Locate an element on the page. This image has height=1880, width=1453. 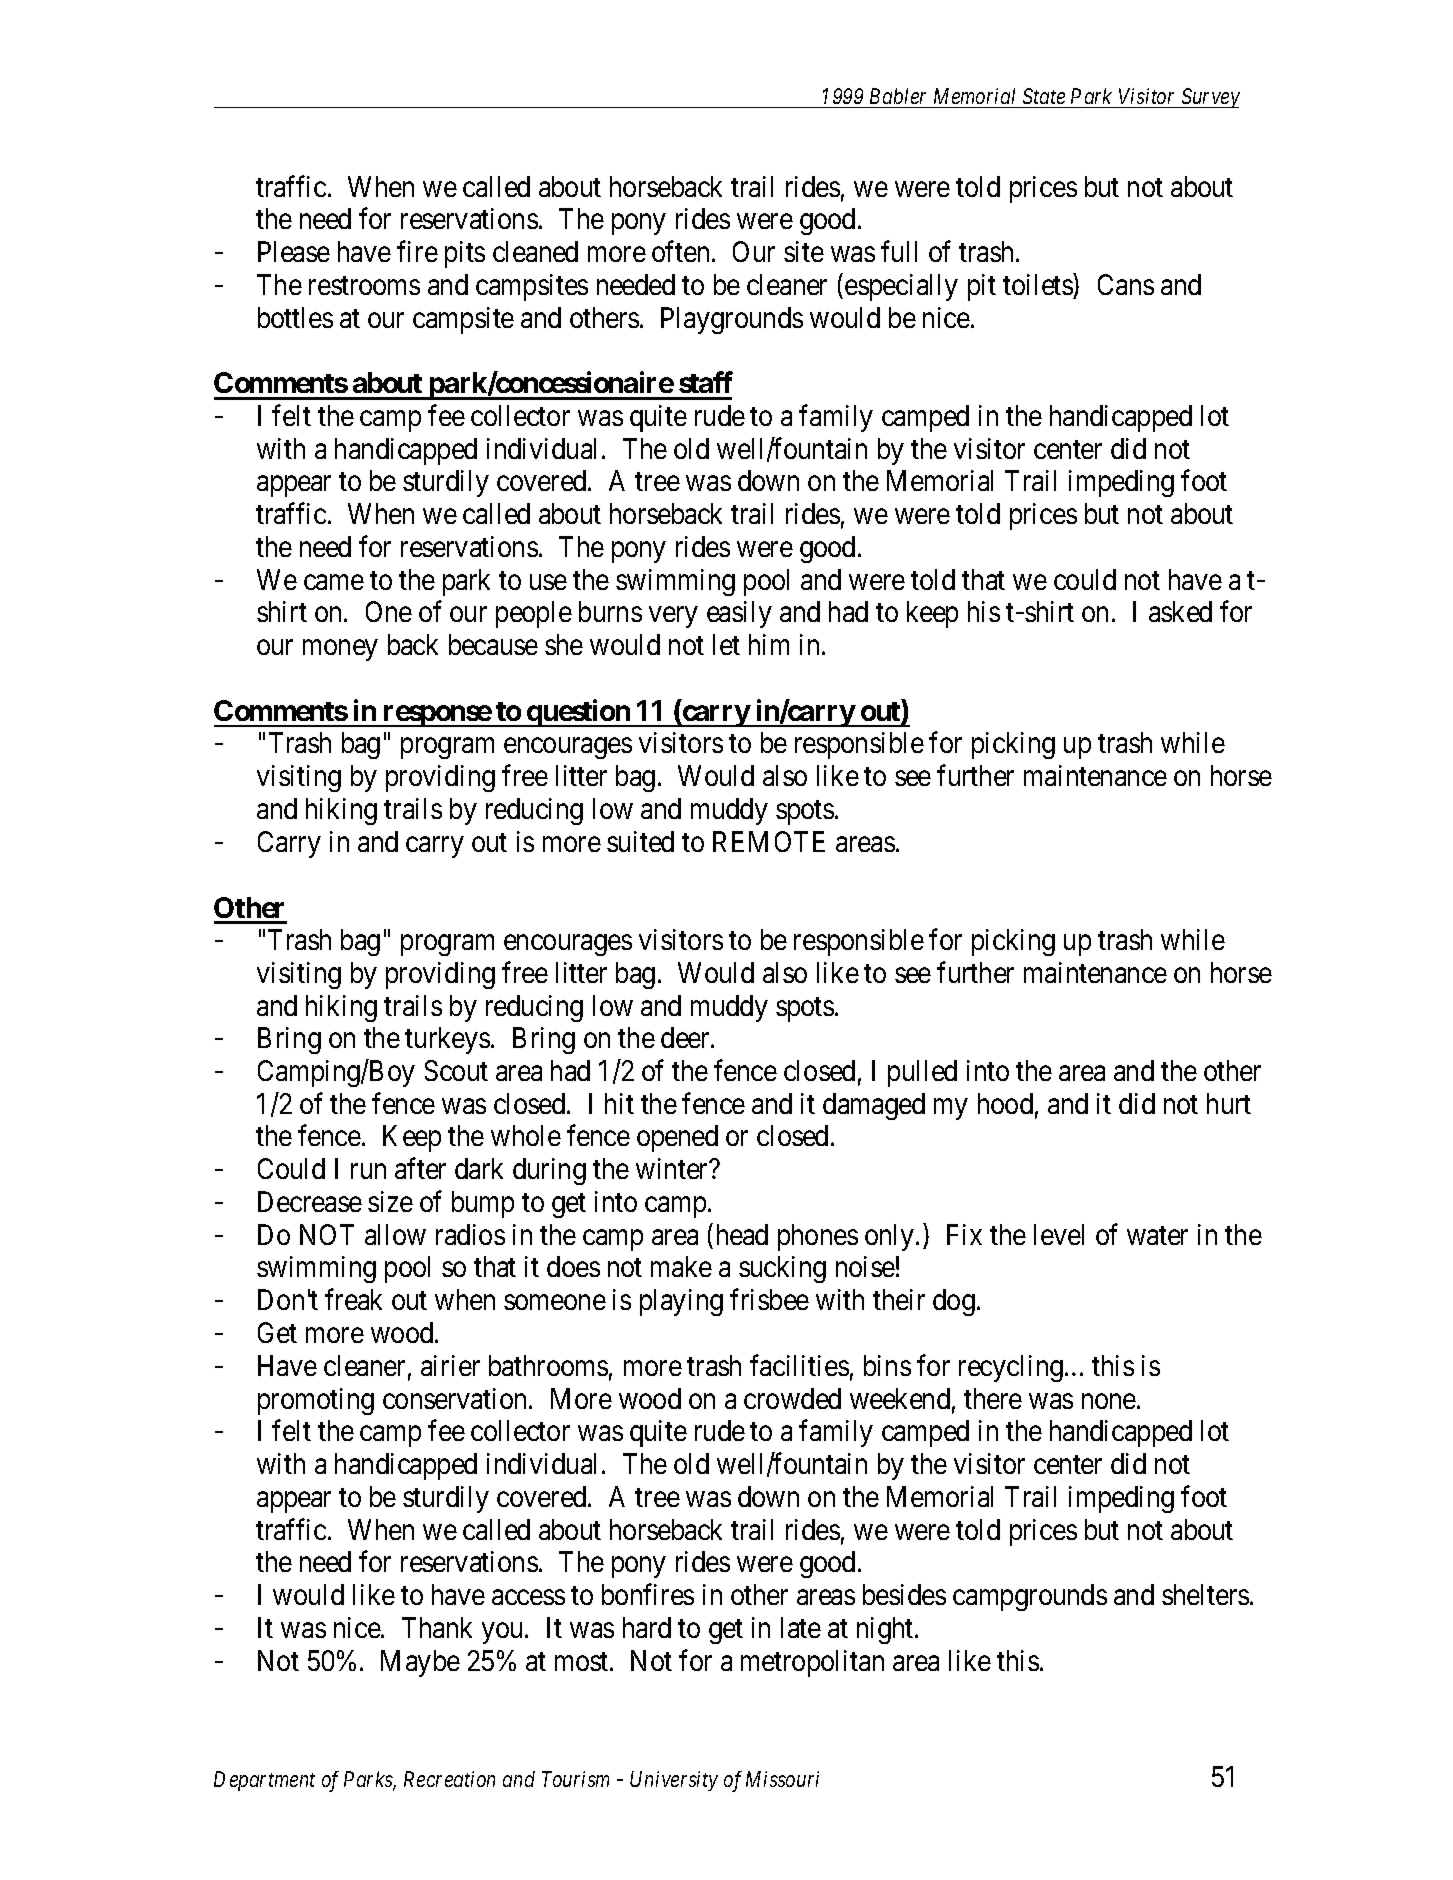
Please is located at coordinates (294, 251).
